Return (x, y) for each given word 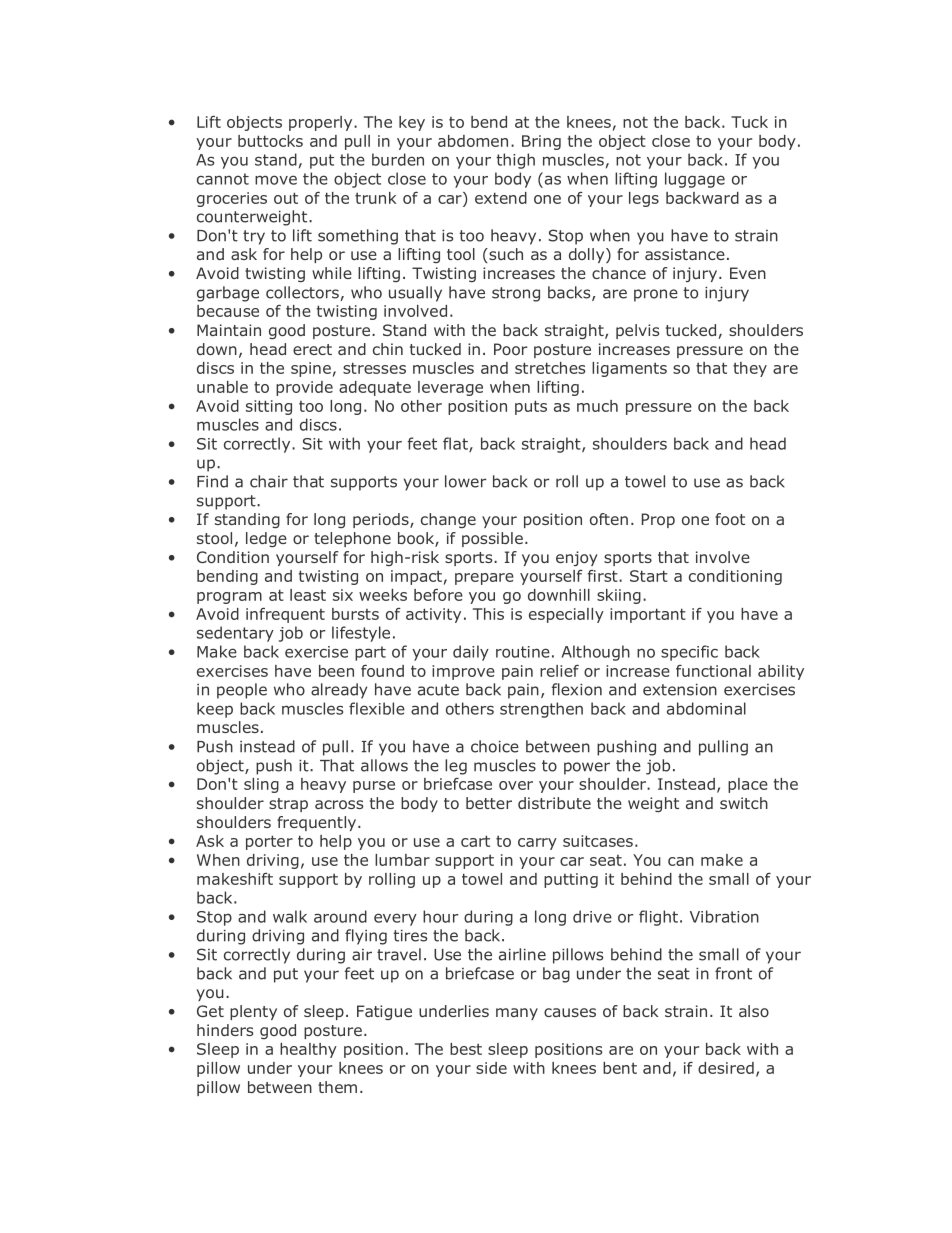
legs (644, 199)
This (488, 614)
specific (689, 653)
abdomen (473, 141)
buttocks (270, 141)
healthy (308, 1050)
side (491, 1068)
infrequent (285, 615)
